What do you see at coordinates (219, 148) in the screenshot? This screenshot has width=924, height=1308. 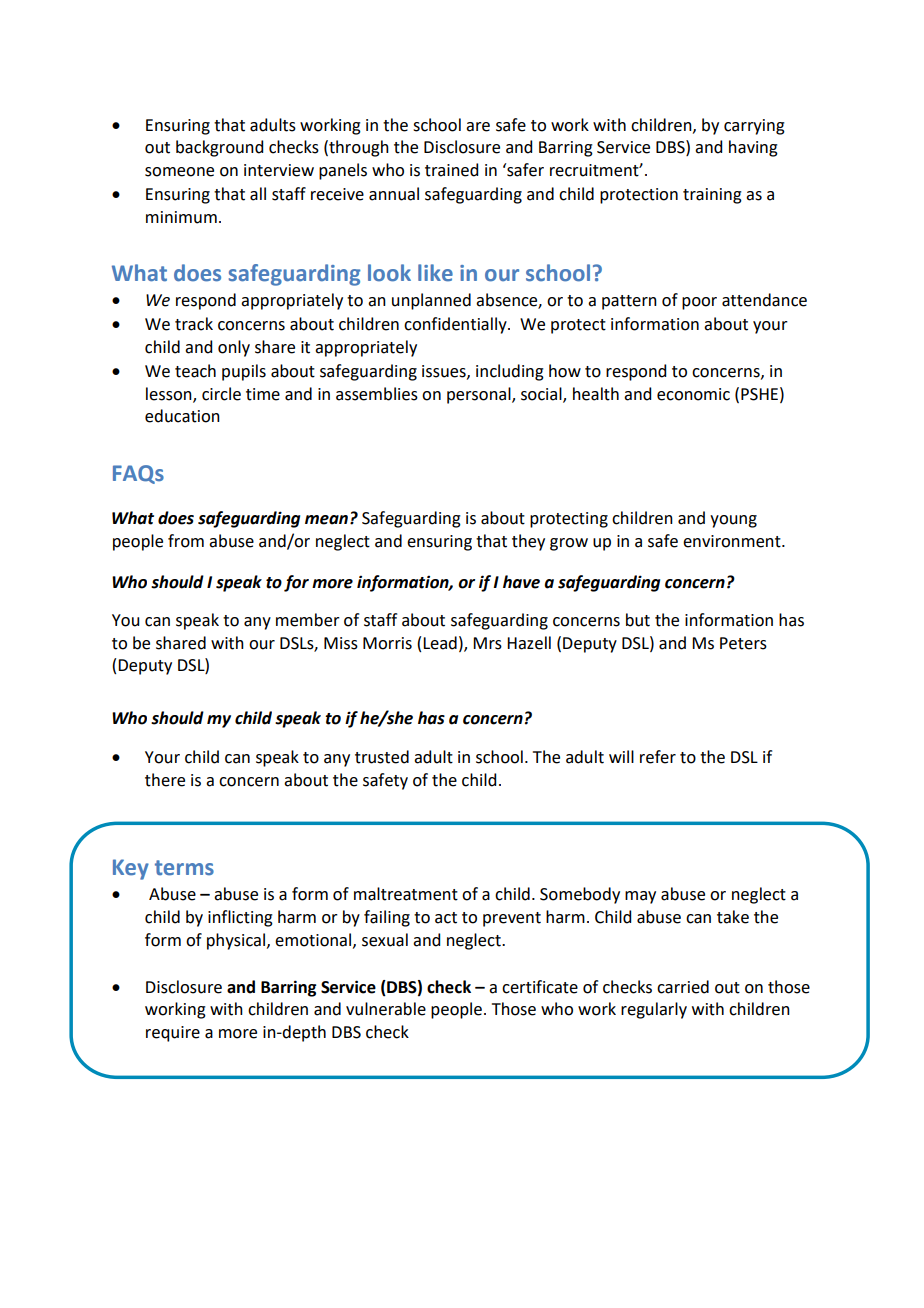 I see `background` at bounding box center [219, 148].
